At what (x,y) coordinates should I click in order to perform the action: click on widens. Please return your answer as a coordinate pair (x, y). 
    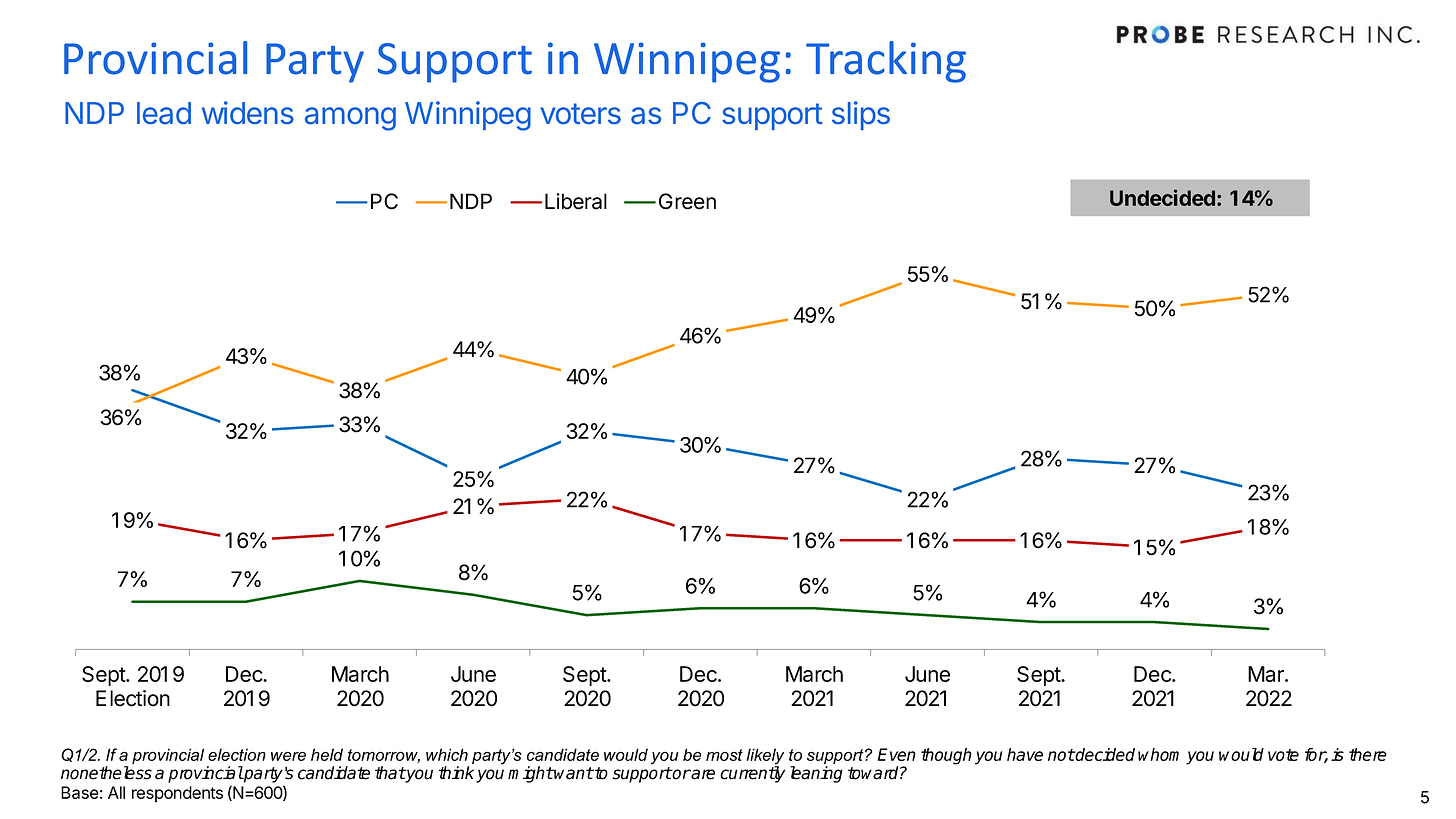
    Looking at the image, I should click on (248, 112).
